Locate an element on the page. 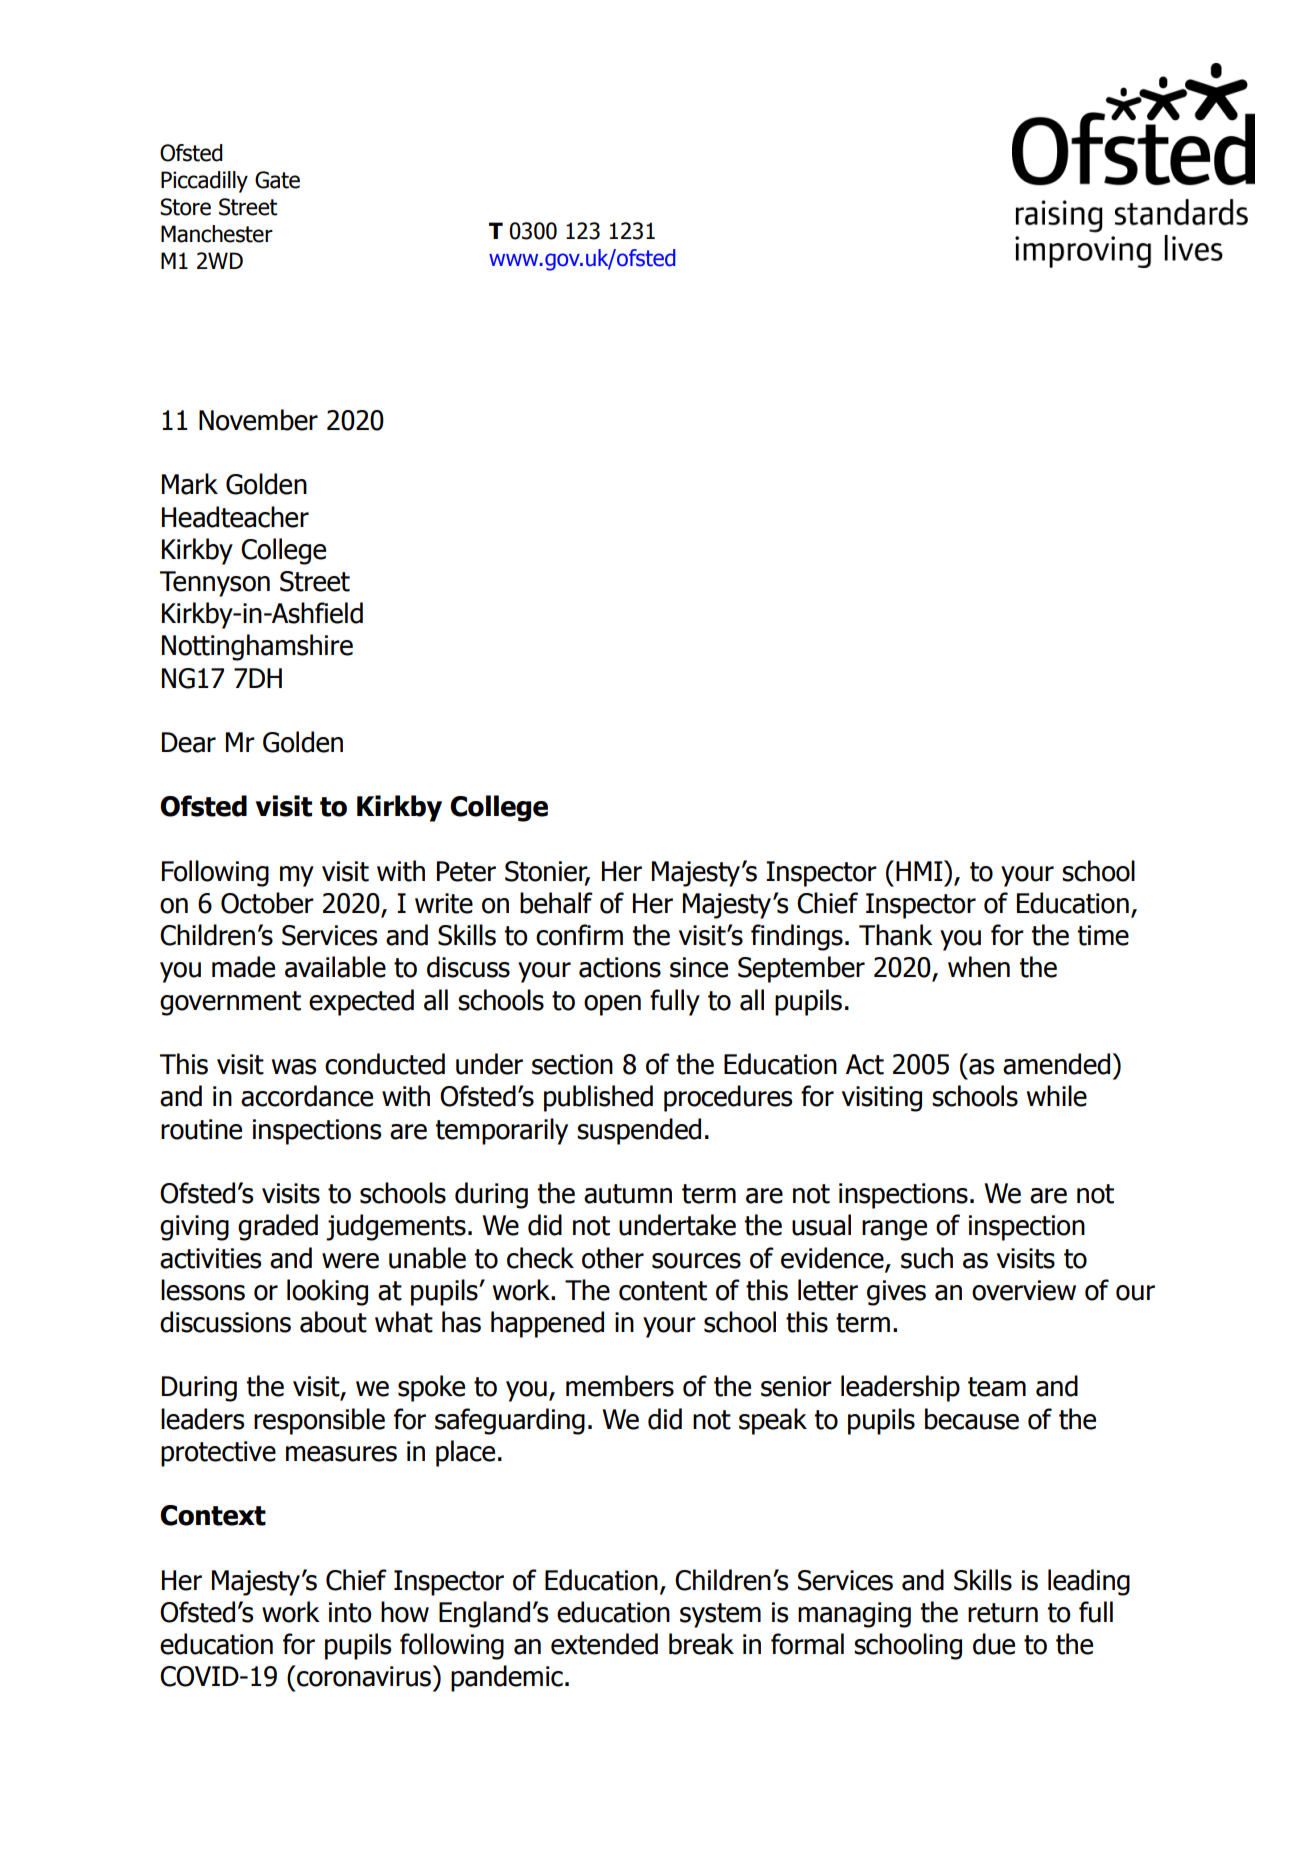 This image has height=1866, width=1316. Tennyson is located at coordinates (215, 584).
